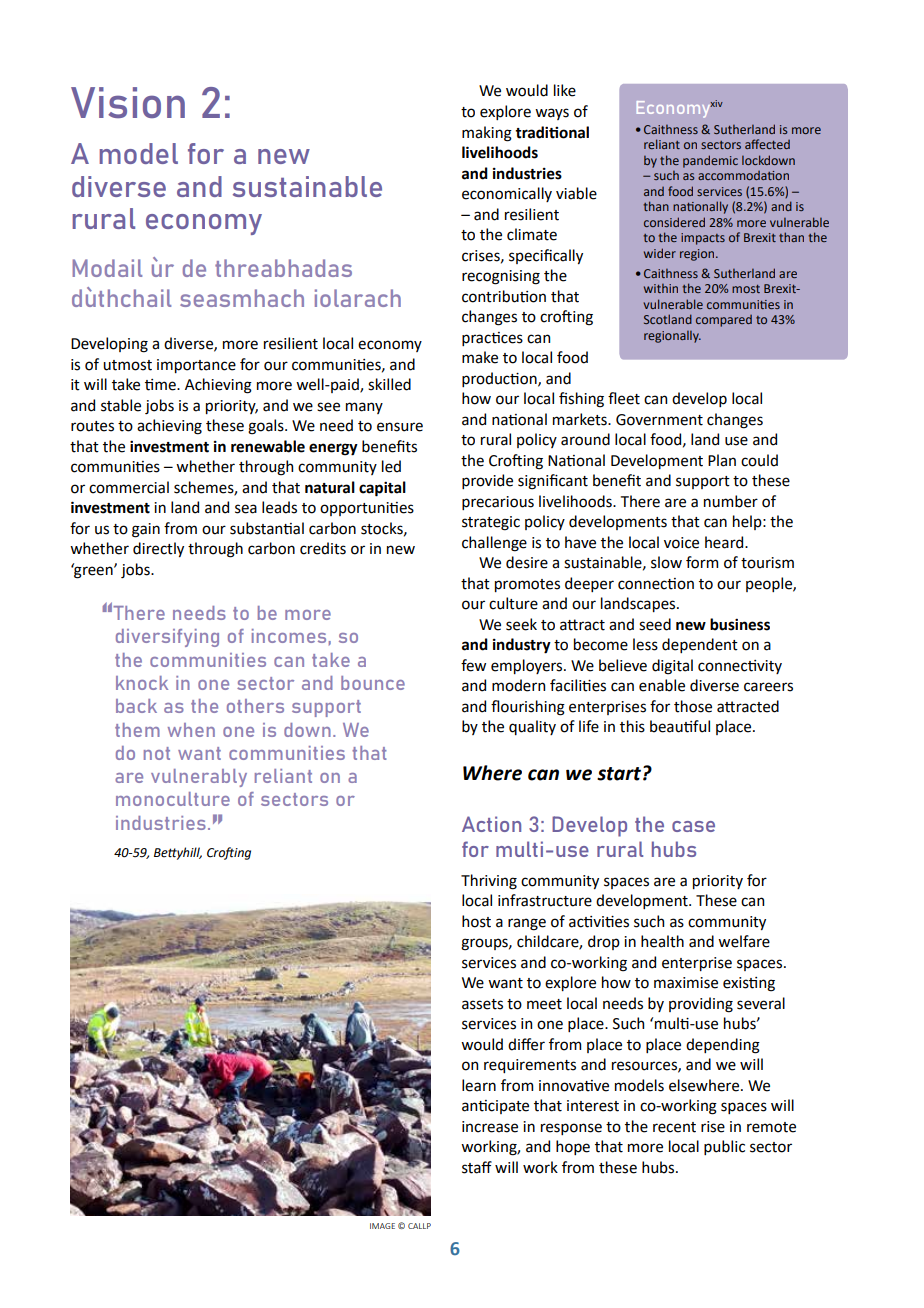  What do you see at coordinates (487, 134) in the screenshot?
I see `making` at bounding box center [487, 134].
